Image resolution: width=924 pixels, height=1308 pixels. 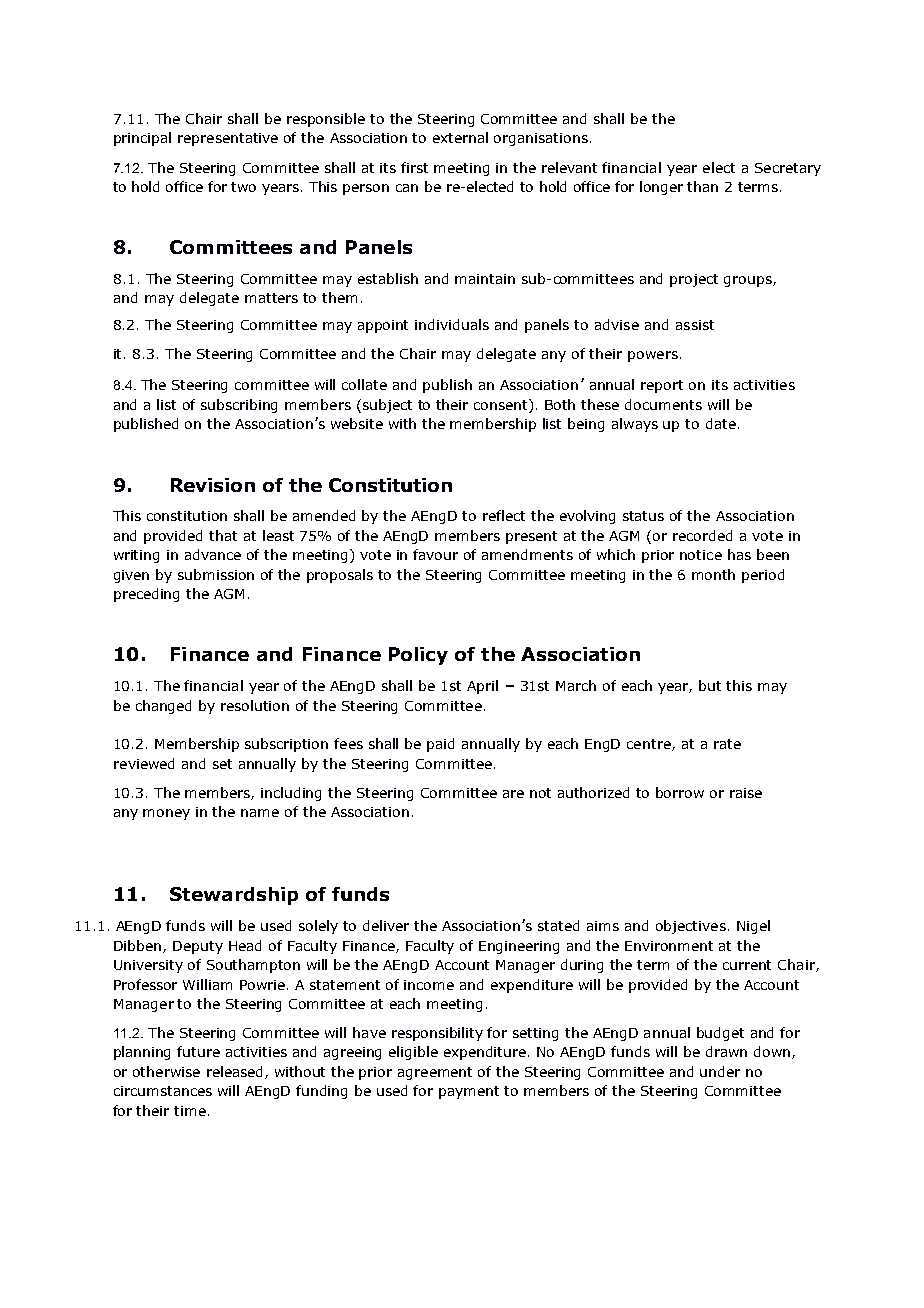 I want to click on than, so click(x=702, y=186).
